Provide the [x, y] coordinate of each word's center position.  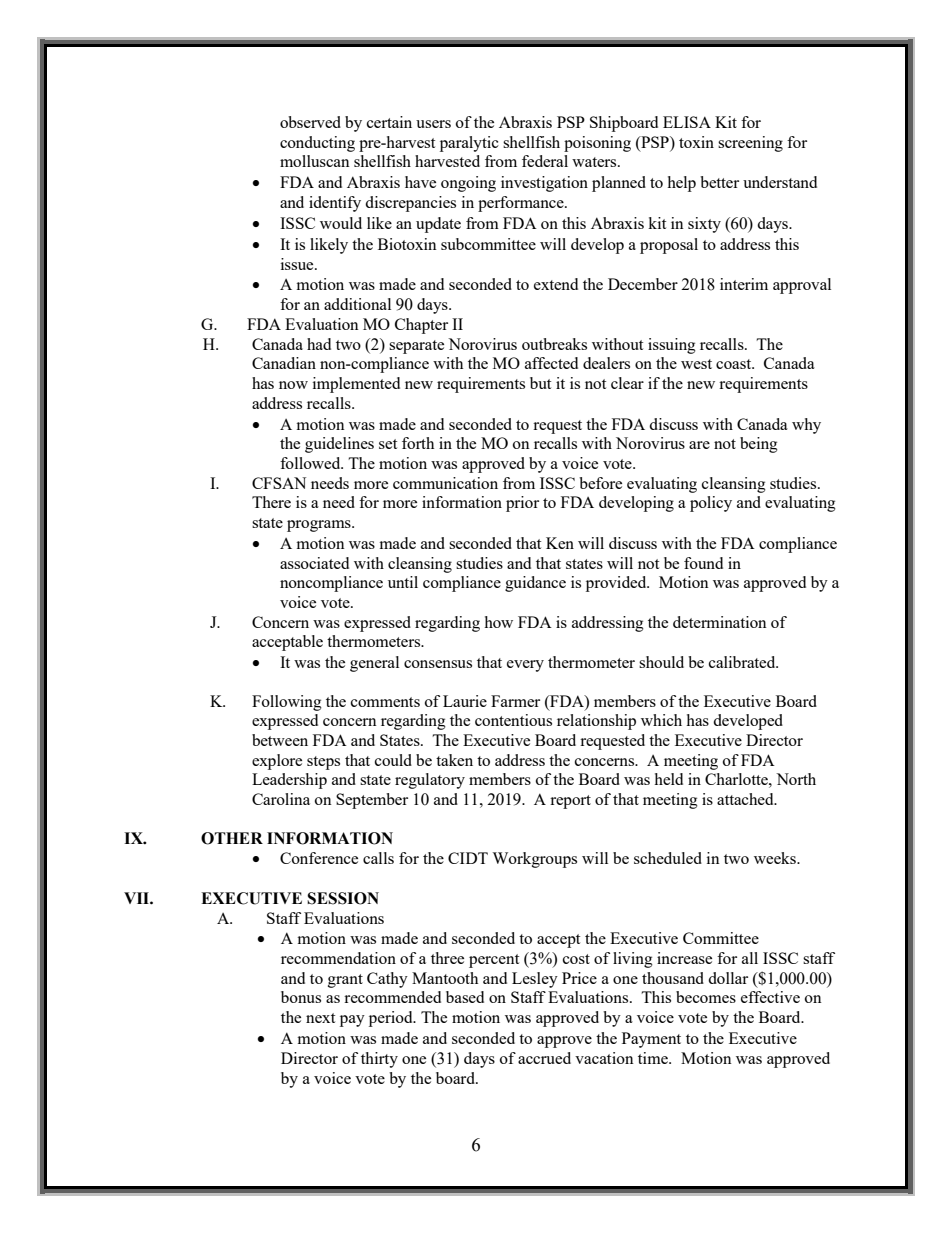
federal [545, 161]
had [319, 344]
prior [522, 504]
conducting [317, 144]
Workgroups [534, 860]
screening [750, 144]
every [525, 666]
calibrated [743, 662]
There [271, 502]
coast [735, 364]
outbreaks [554, 344]
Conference [319, 858]
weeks [776, 858]
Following [287, 703]
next [320, 1018]
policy [711, 504]
